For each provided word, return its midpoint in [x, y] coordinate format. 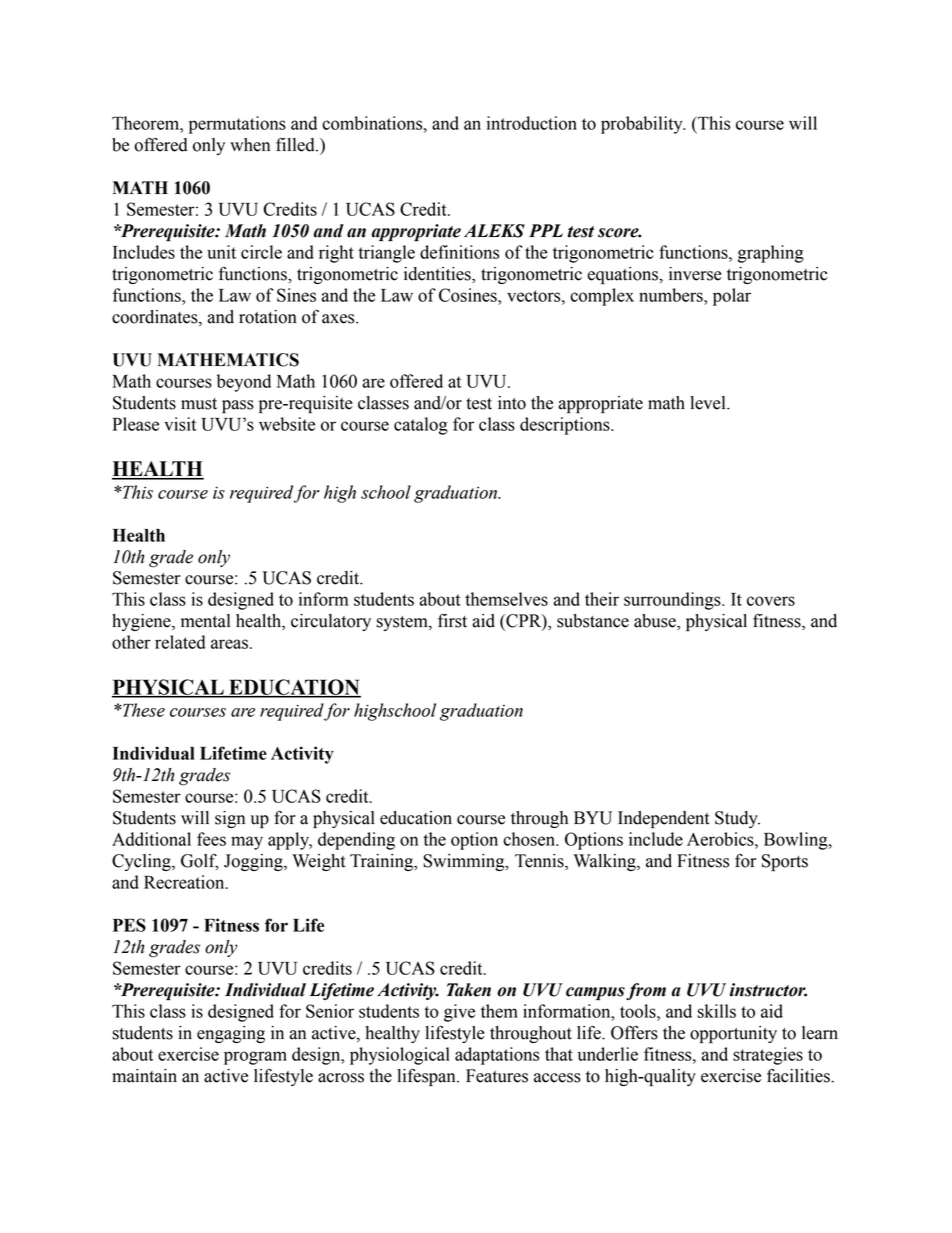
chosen [530, 839]
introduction [532, 123]
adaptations [497, 1056]
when [250, 145]
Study [737, 819]
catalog [421, 426]
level [709, 403]
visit [180, 424]
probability [643, 125]
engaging [231, 1034]
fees [211, 839]
